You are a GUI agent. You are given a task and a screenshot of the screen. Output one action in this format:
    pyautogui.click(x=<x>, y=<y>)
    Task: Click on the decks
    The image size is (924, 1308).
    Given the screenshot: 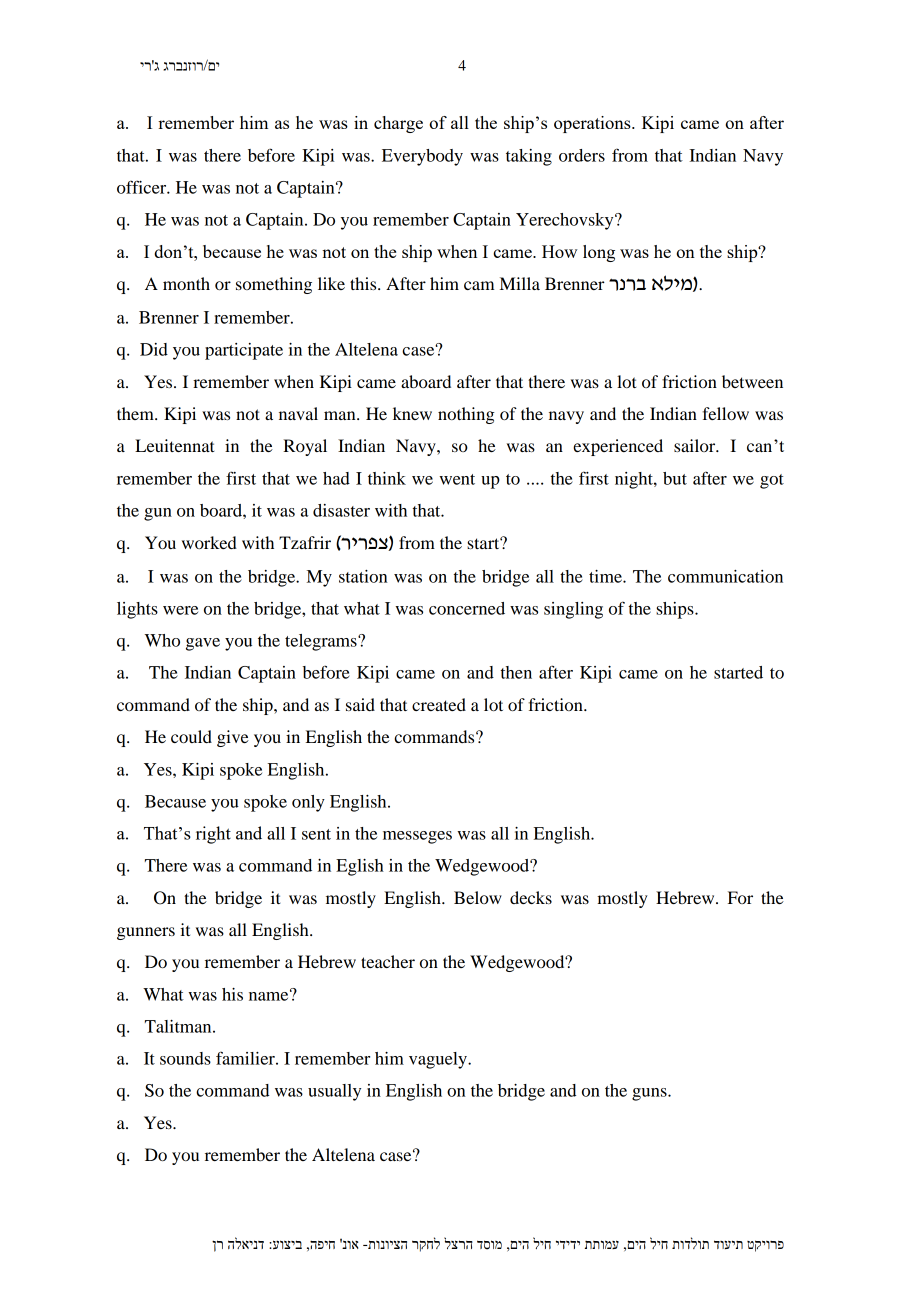 What is the action you would take?
    pyautogui.click(x=531, y=897)
